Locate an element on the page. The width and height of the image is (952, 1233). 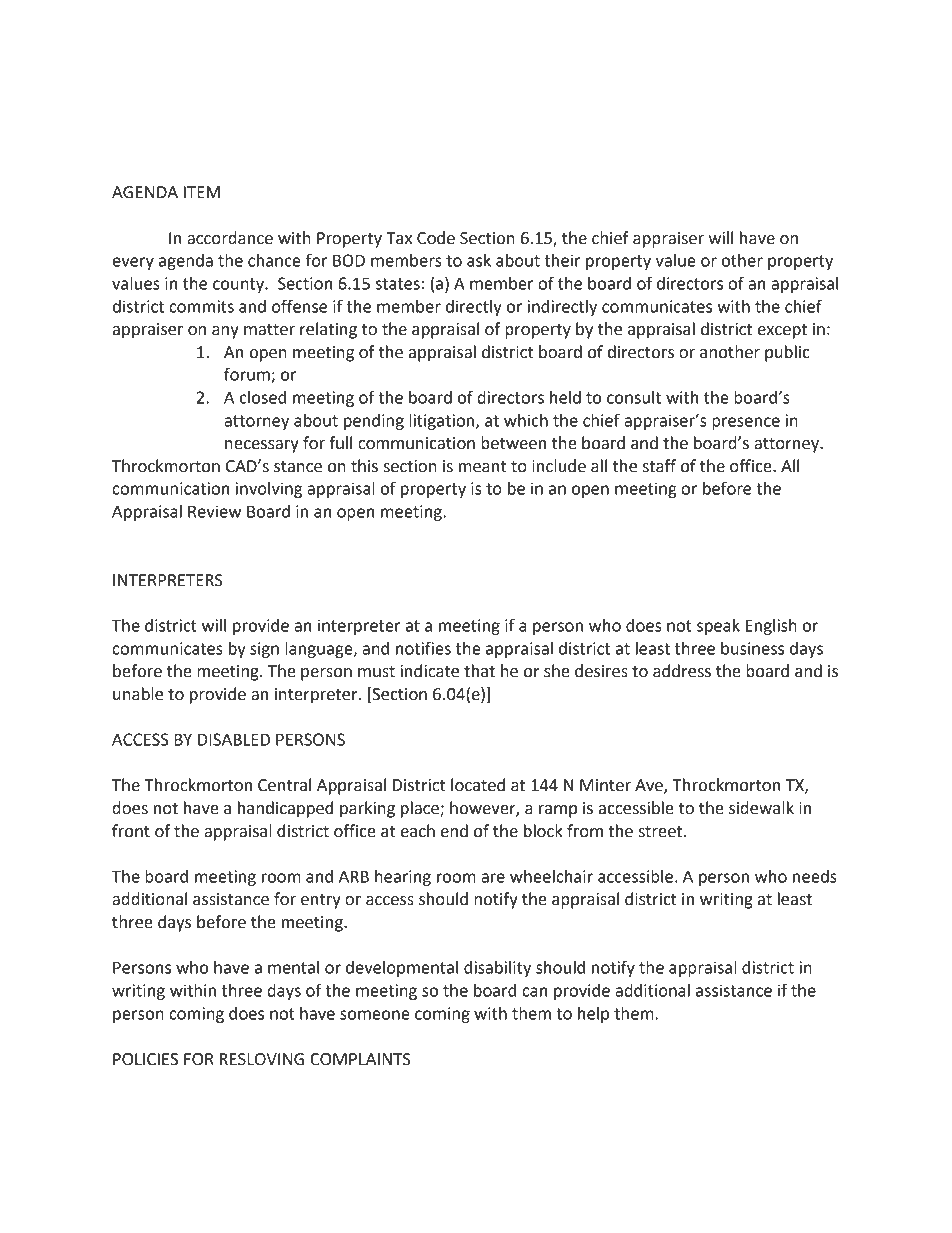
POLICIES is located at coordinates (145, 1059).
